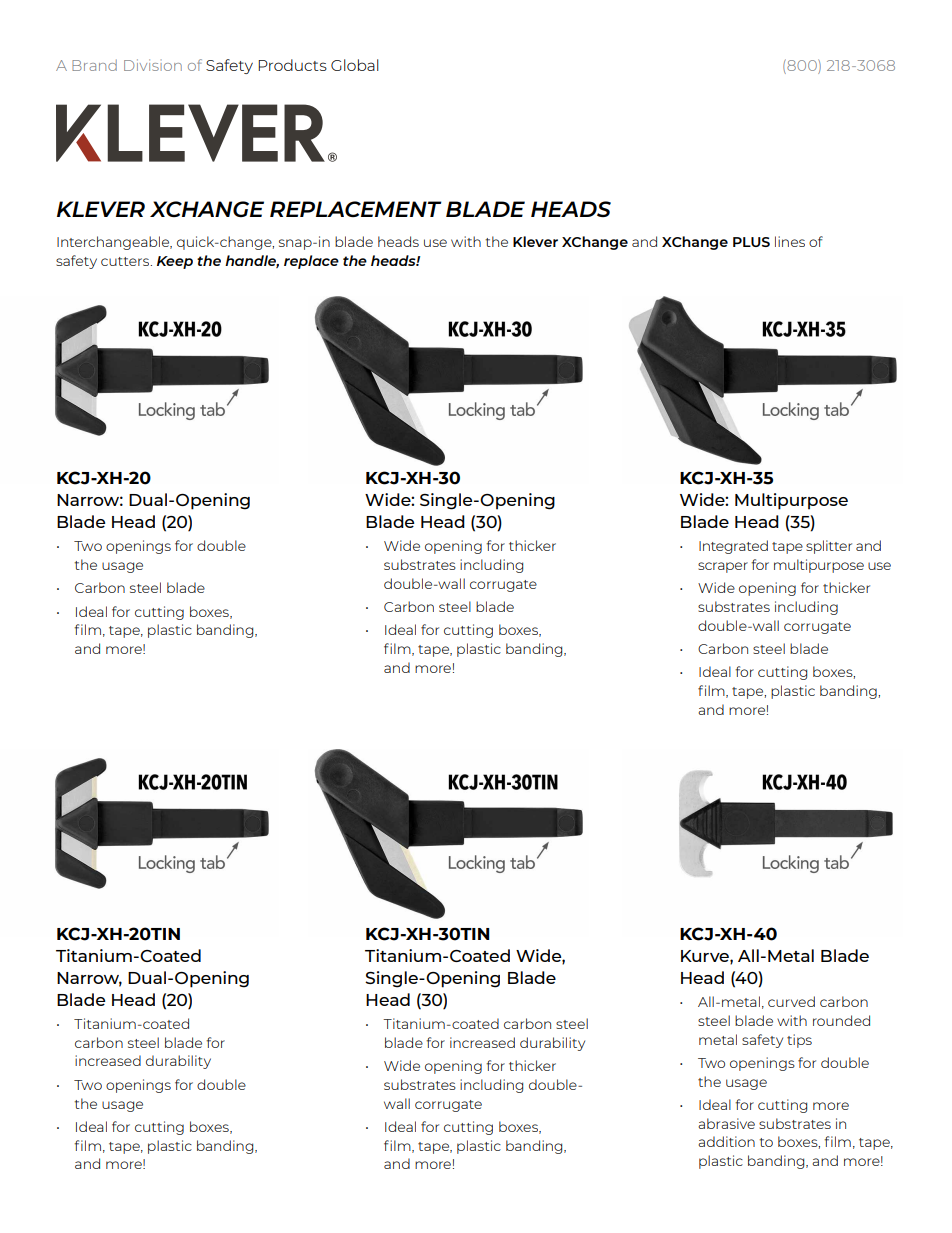 This image has width=952, height=1233. Describe the element at coordinates (791, 1001) in the image. I see `curved` at that location.
